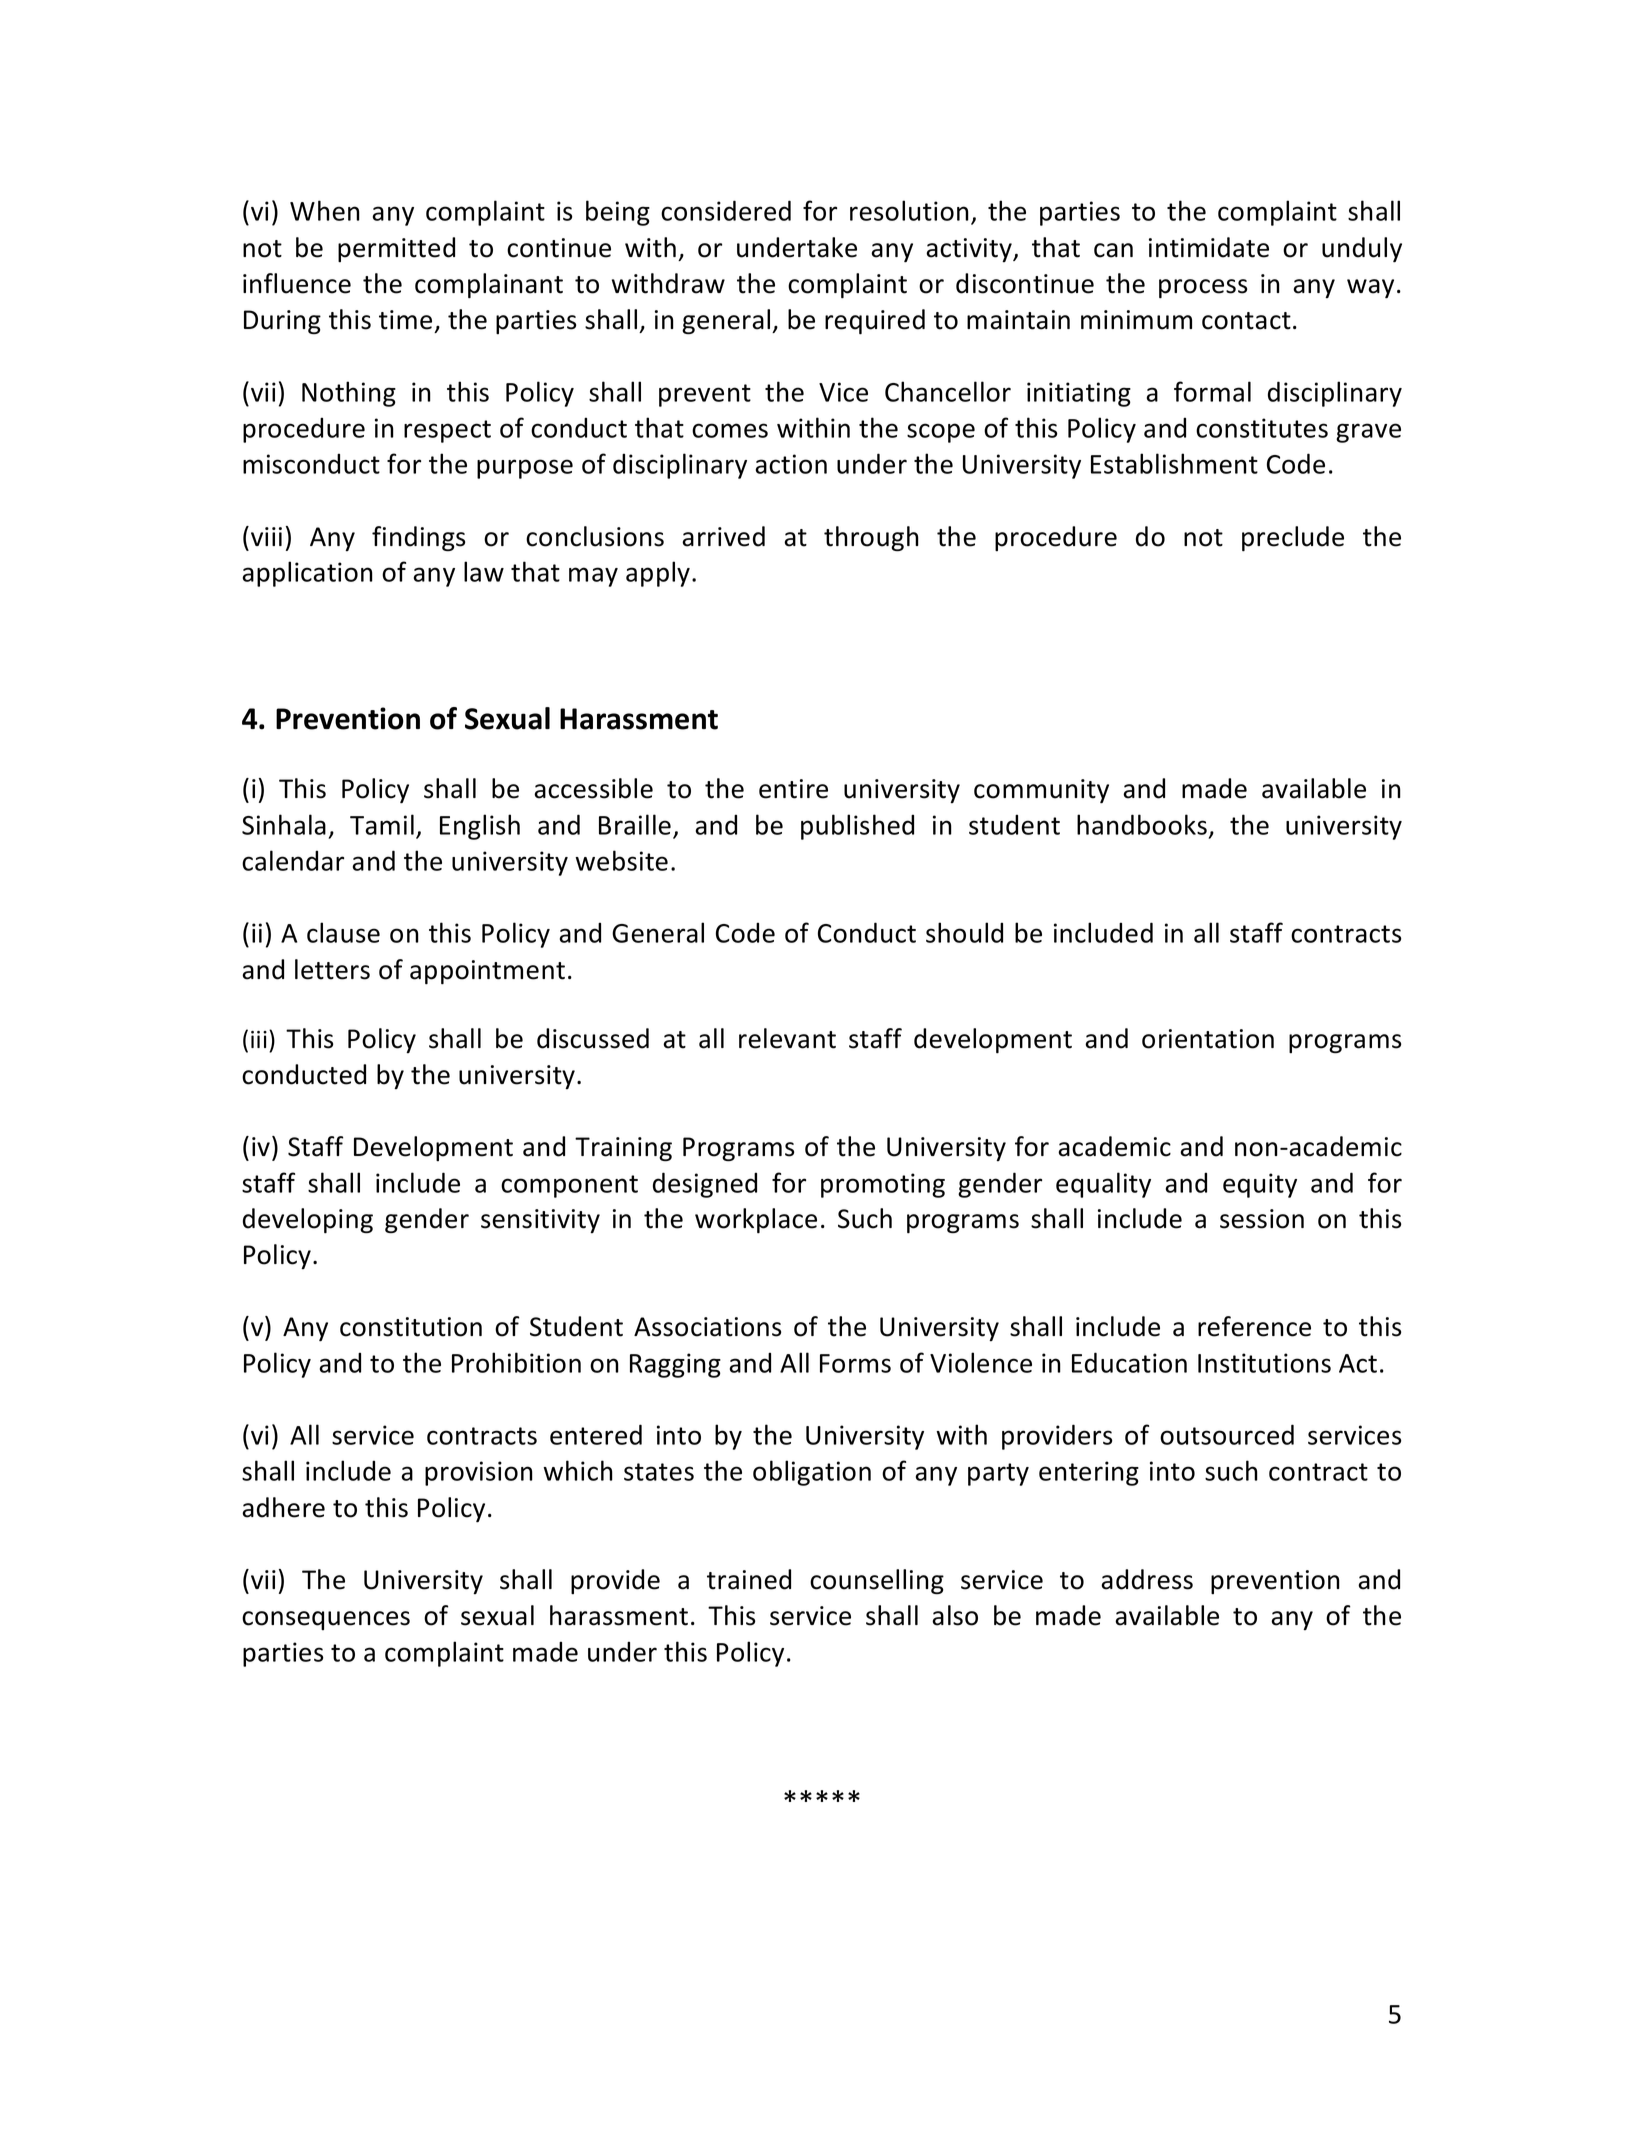 This screenshot has height=2129, width=1645. What do you see at coordinates (1209, 247) in the screenshot?
I see `intimidate` at bounding box center [1209, 247].
